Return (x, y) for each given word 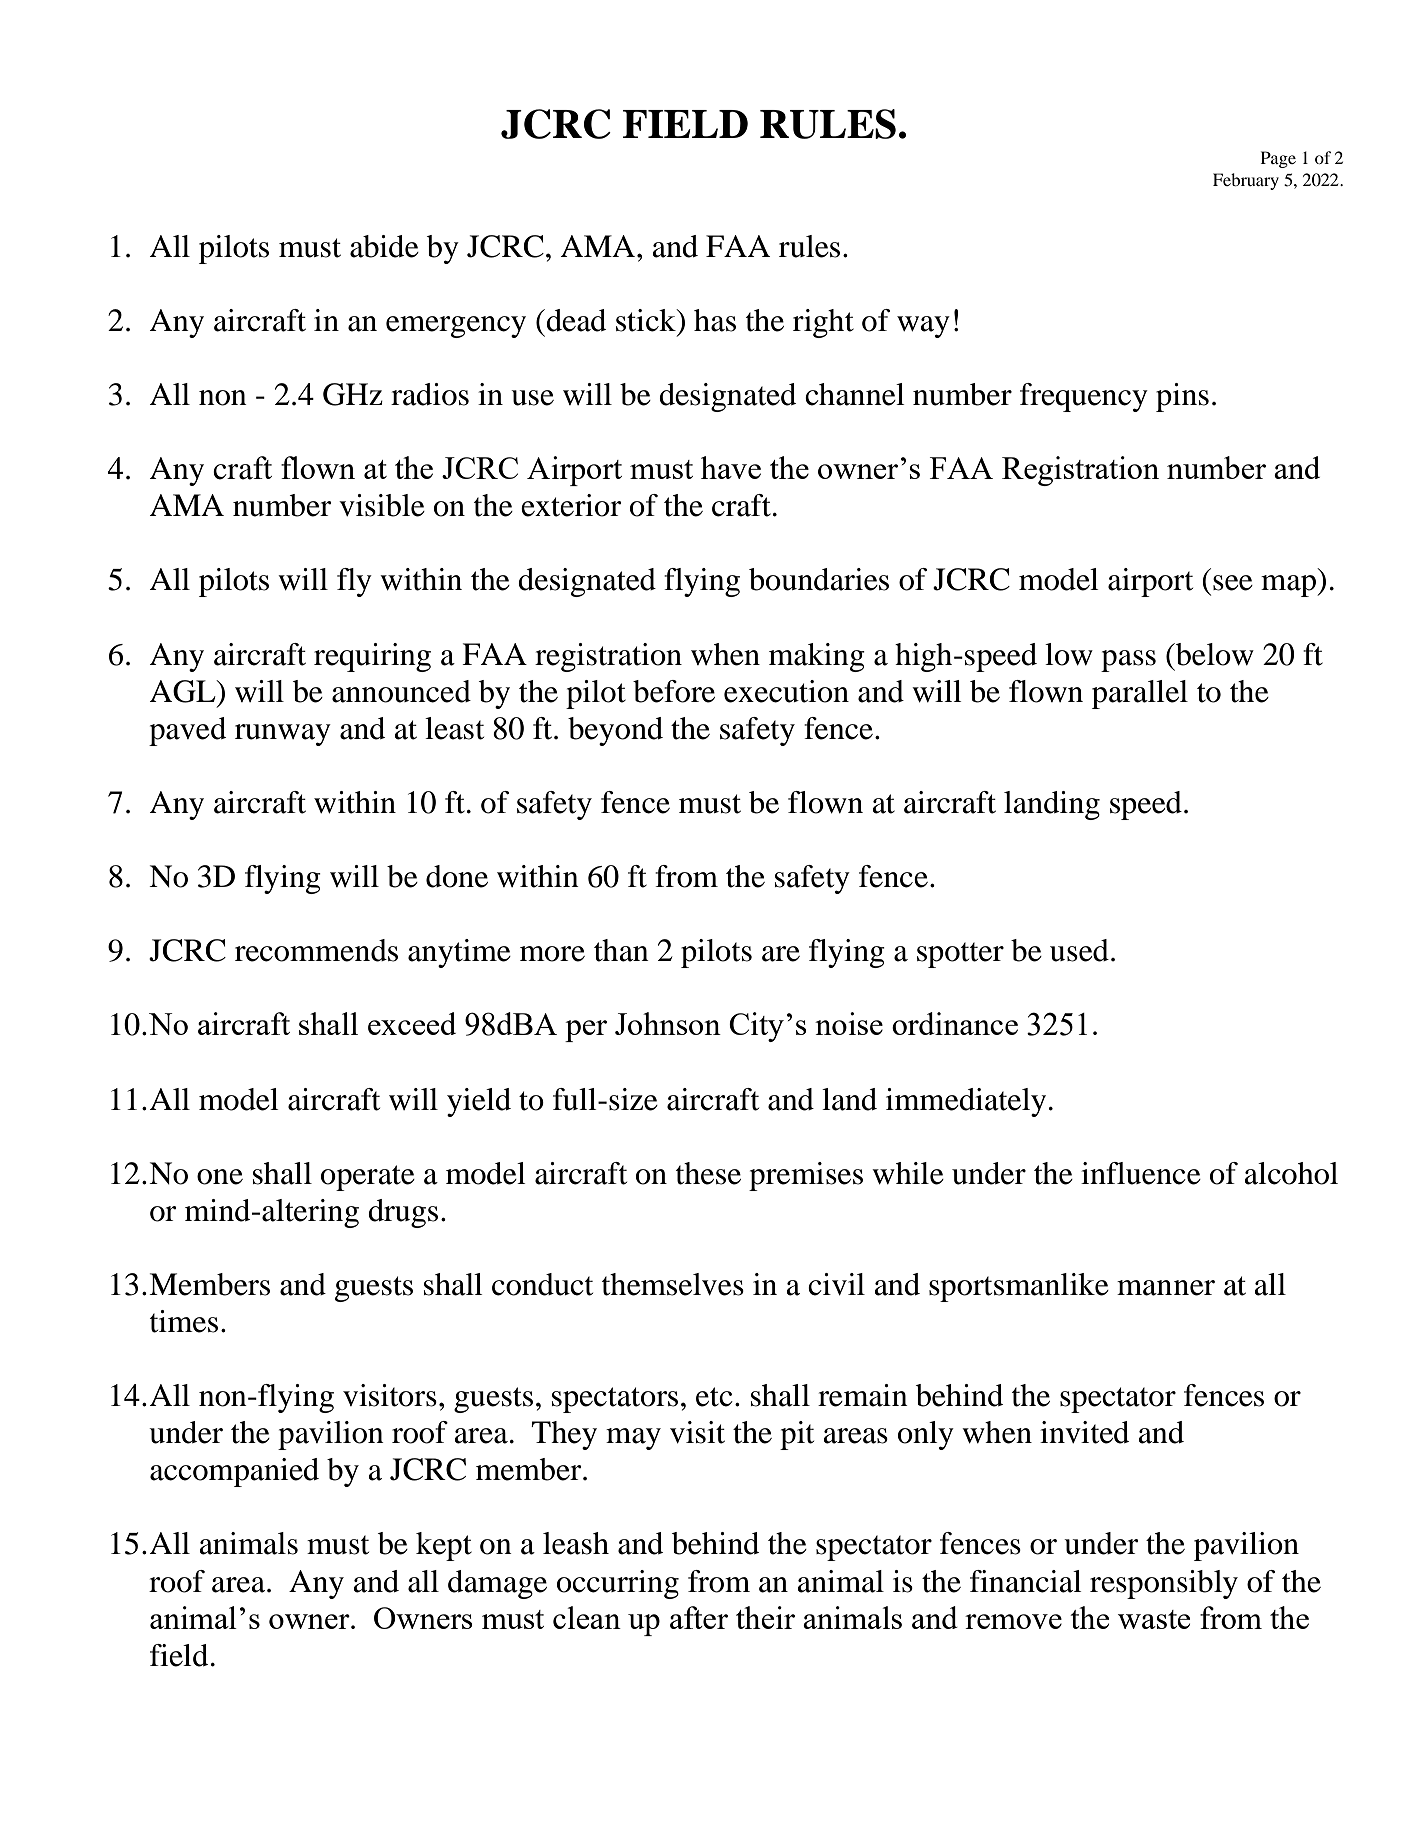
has (715, 320)
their (765, 1617)
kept (444, 1546)
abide (384, 246)
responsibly (1164, 1584)
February (1246, 181)
